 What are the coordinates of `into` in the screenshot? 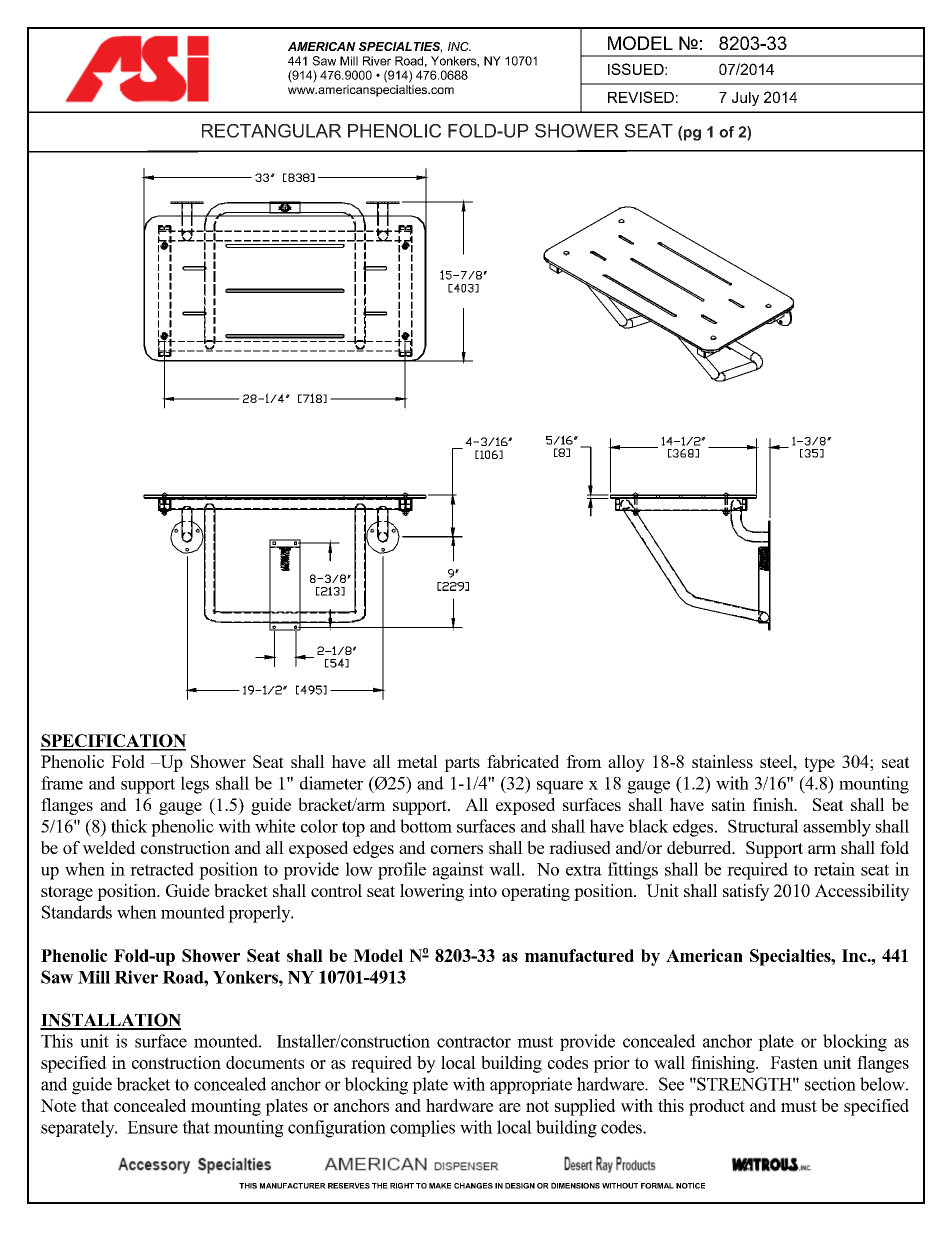 It's located at (483, 890).
